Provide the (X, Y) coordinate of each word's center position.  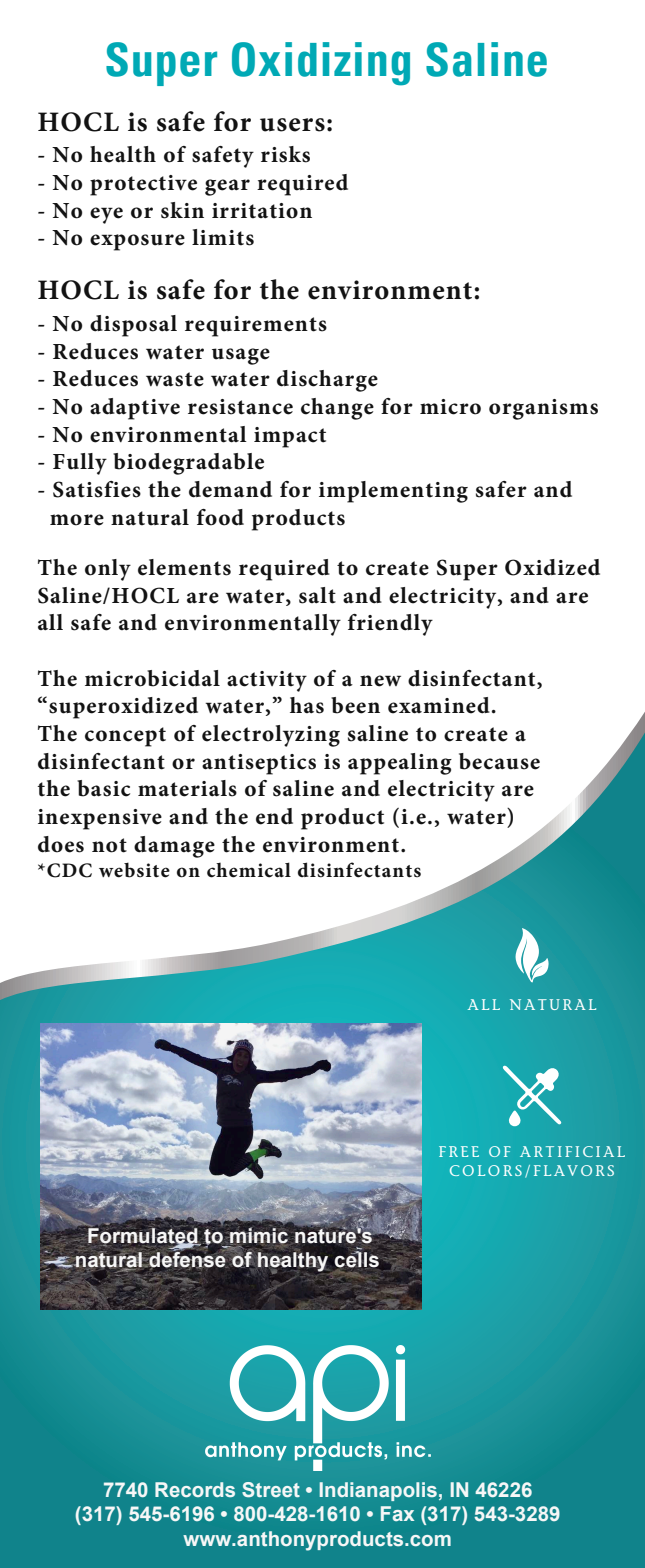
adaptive (135, 409)
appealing (400, 764)
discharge (327, 381)
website (134, 870)
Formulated (144, 1235)
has (307, 705)
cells (357, 1258)
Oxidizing (321, 64)
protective (143, 185)
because (499, 761)
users (292, 125)
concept (125, 737)
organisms (543, 409)
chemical (249, 870)
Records (195, 1489)
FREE (459, 1151)
